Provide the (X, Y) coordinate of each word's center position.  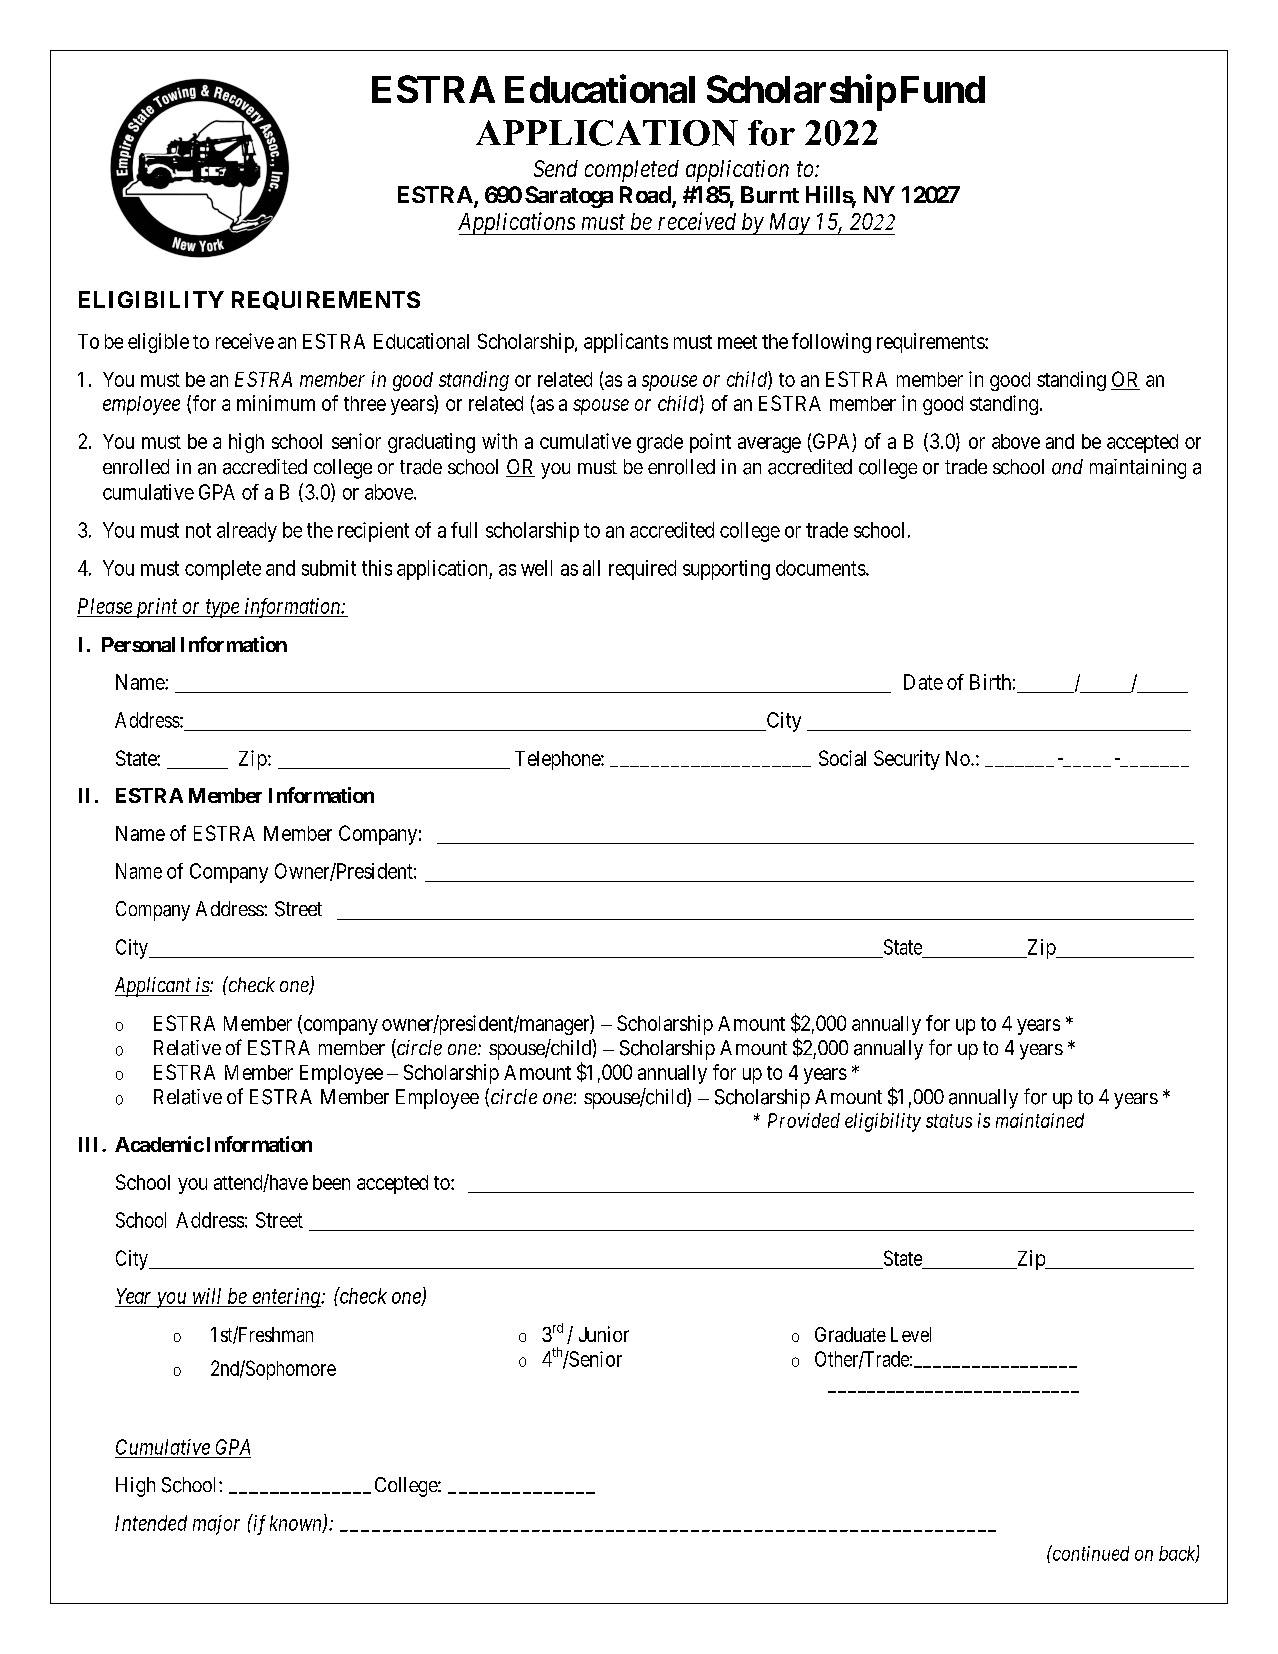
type (223, 609)
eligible (158, 343)
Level (911, 1334)
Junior (604, 1334)
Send (556, 168)
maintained (1040, 1120)
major (216, 1525)
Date (923, 682)
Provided (804, 1120)
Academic (159, 1144)
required (642, 570)
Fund (943, 89)
